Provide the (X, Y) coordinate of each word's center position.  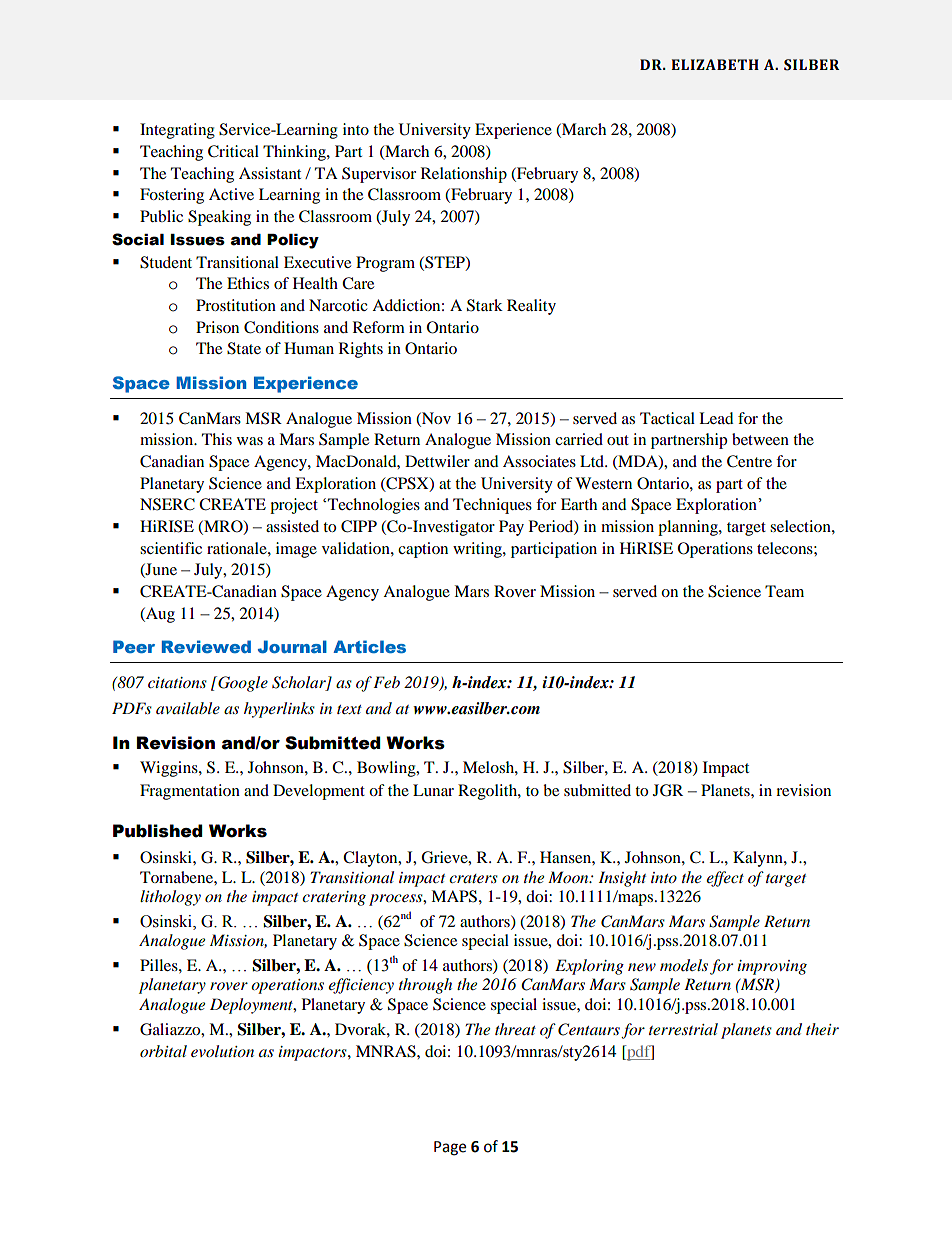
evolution (222, 1051)
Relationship (464, 175)
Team (784, 591)
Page (450, 1148)
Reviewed (206, 646)
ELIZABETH (715, 64)
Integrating (177, 131)
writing (478, 550)
